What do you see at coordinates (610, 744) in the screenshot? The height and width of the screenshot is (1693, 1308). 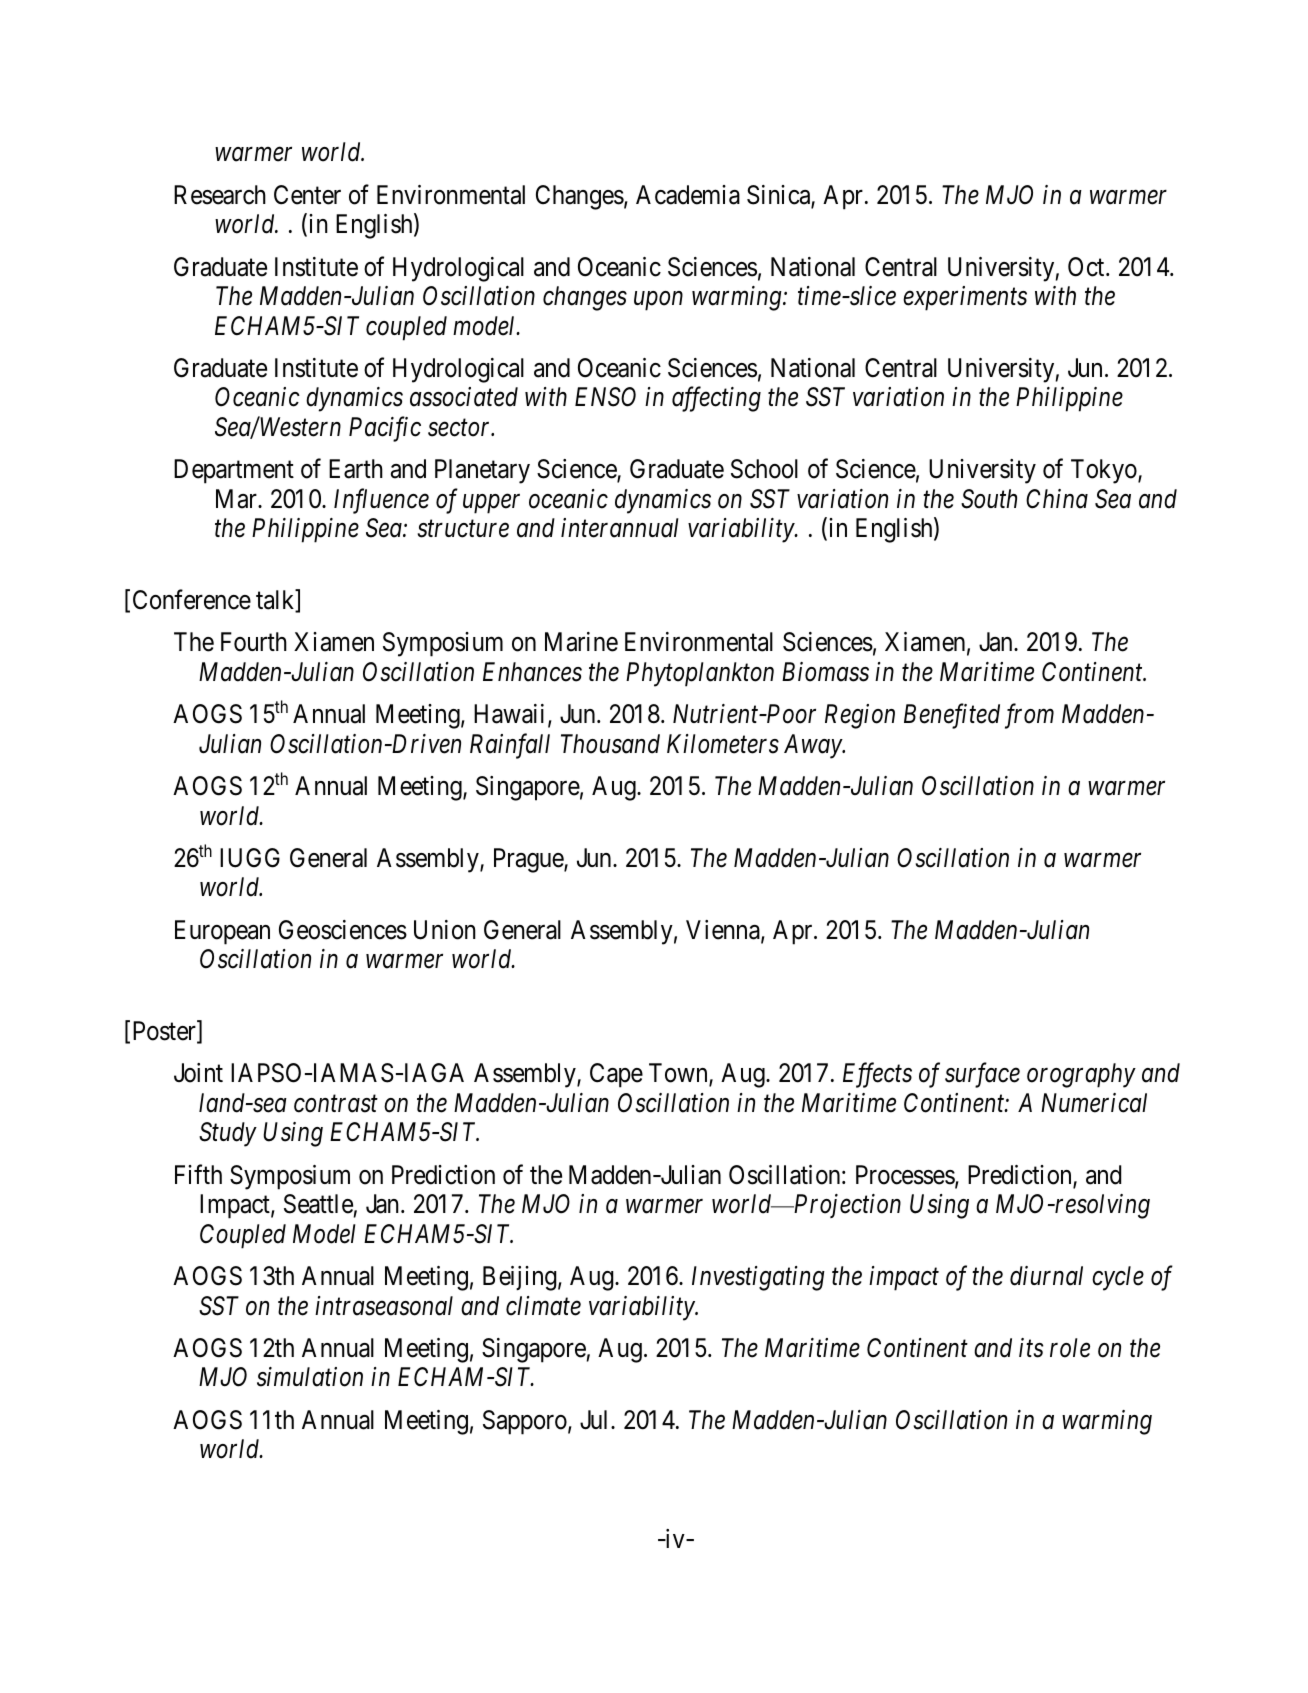 I see `Thousand` at bounding box center [610, 744].
